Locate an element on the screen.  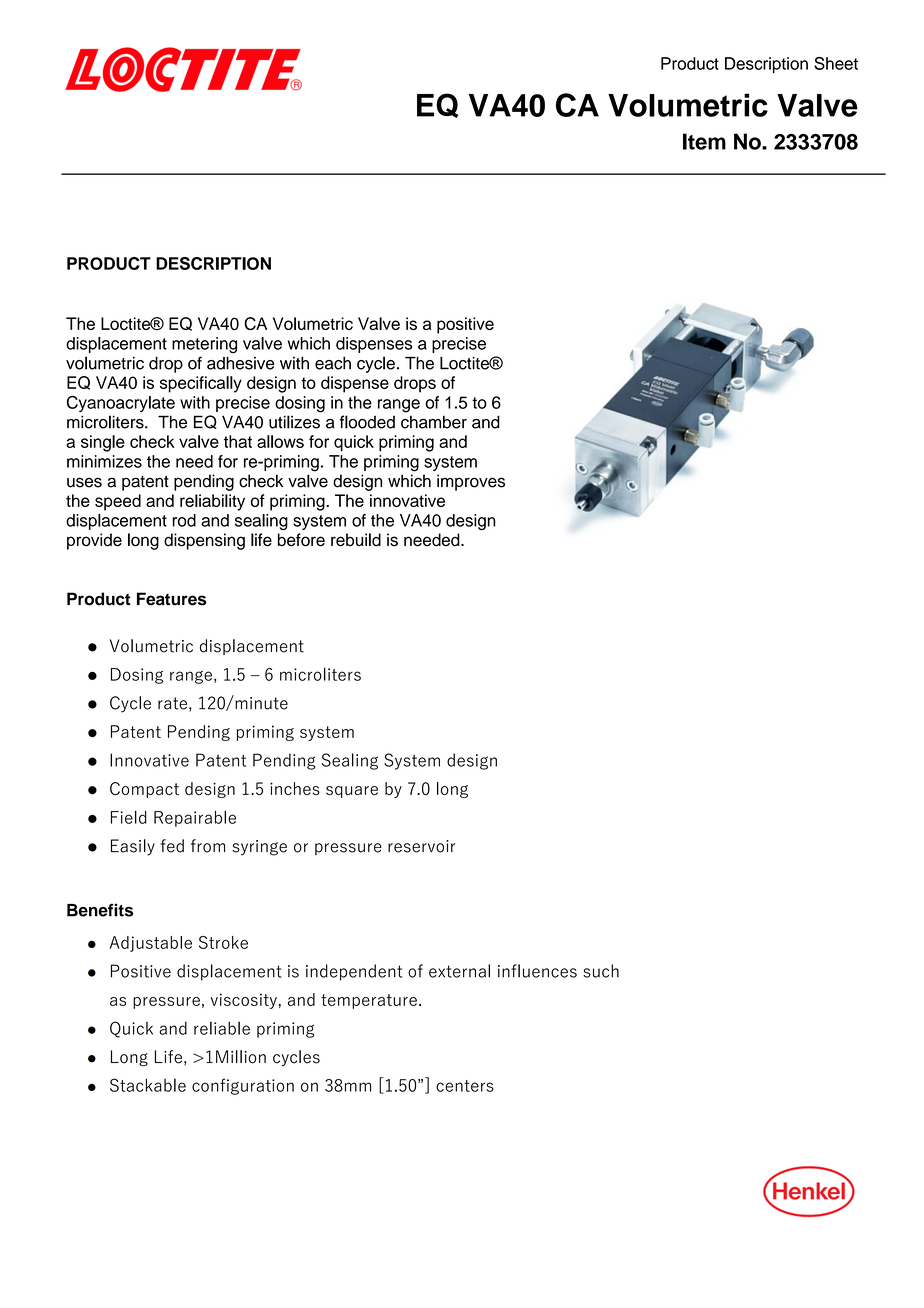
Item is located at coordinates (704, 141).
